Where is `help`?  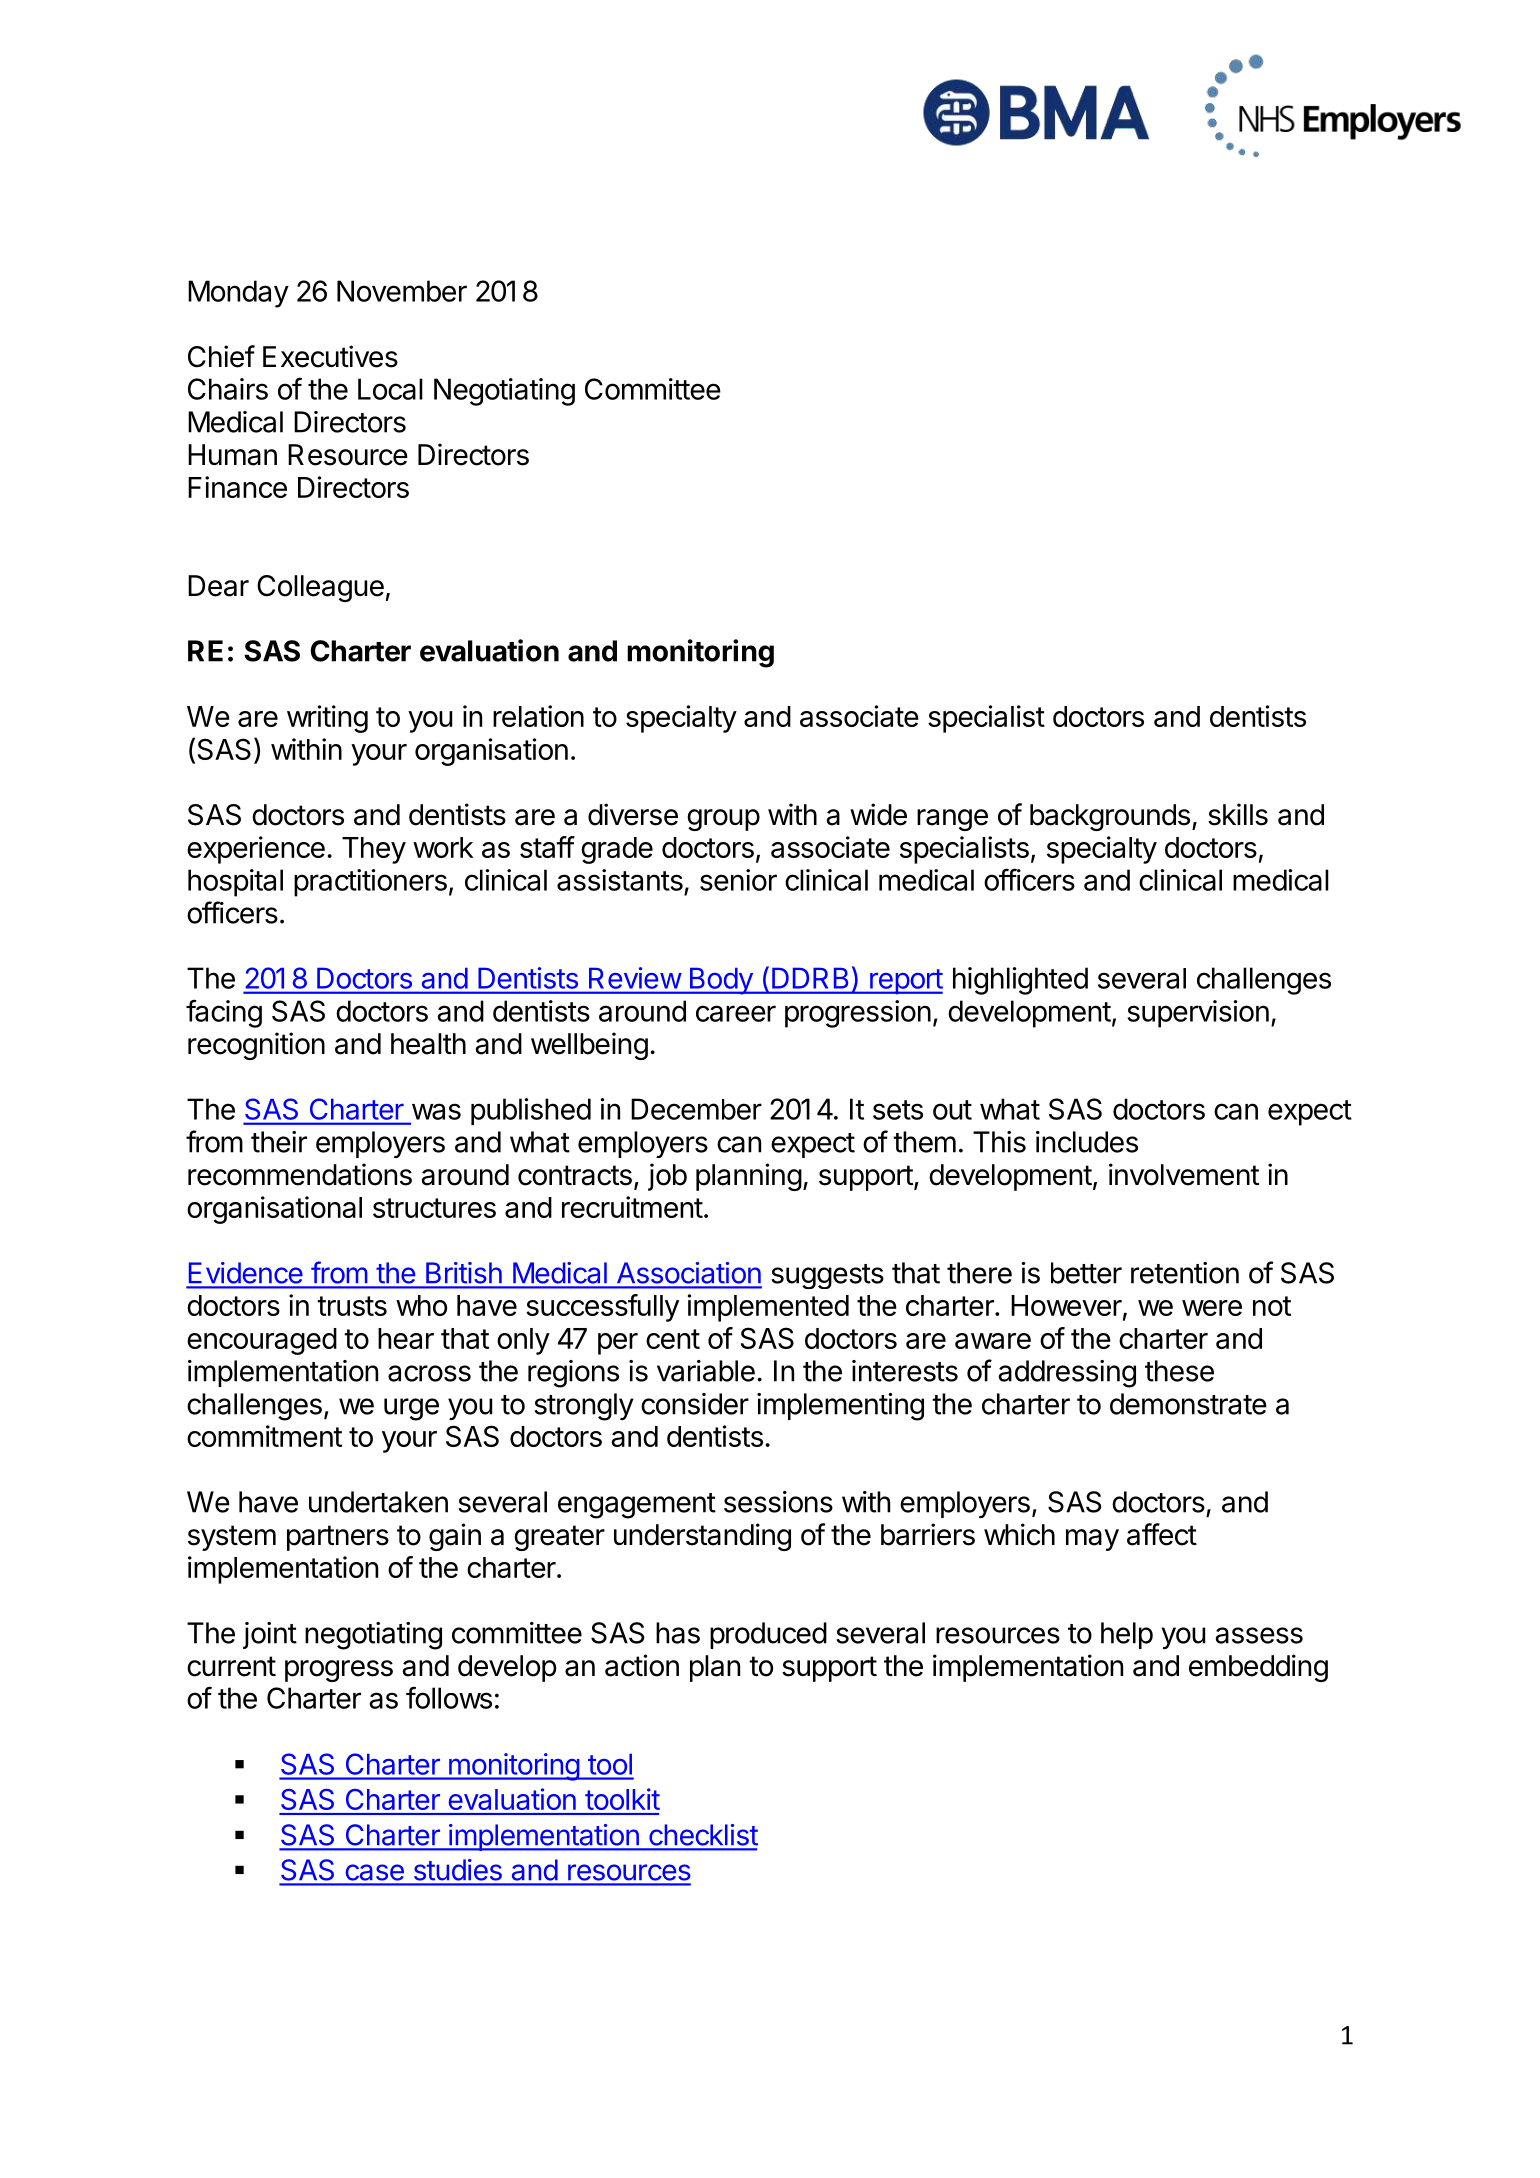
help is located at coordinates (1127, 1635).
